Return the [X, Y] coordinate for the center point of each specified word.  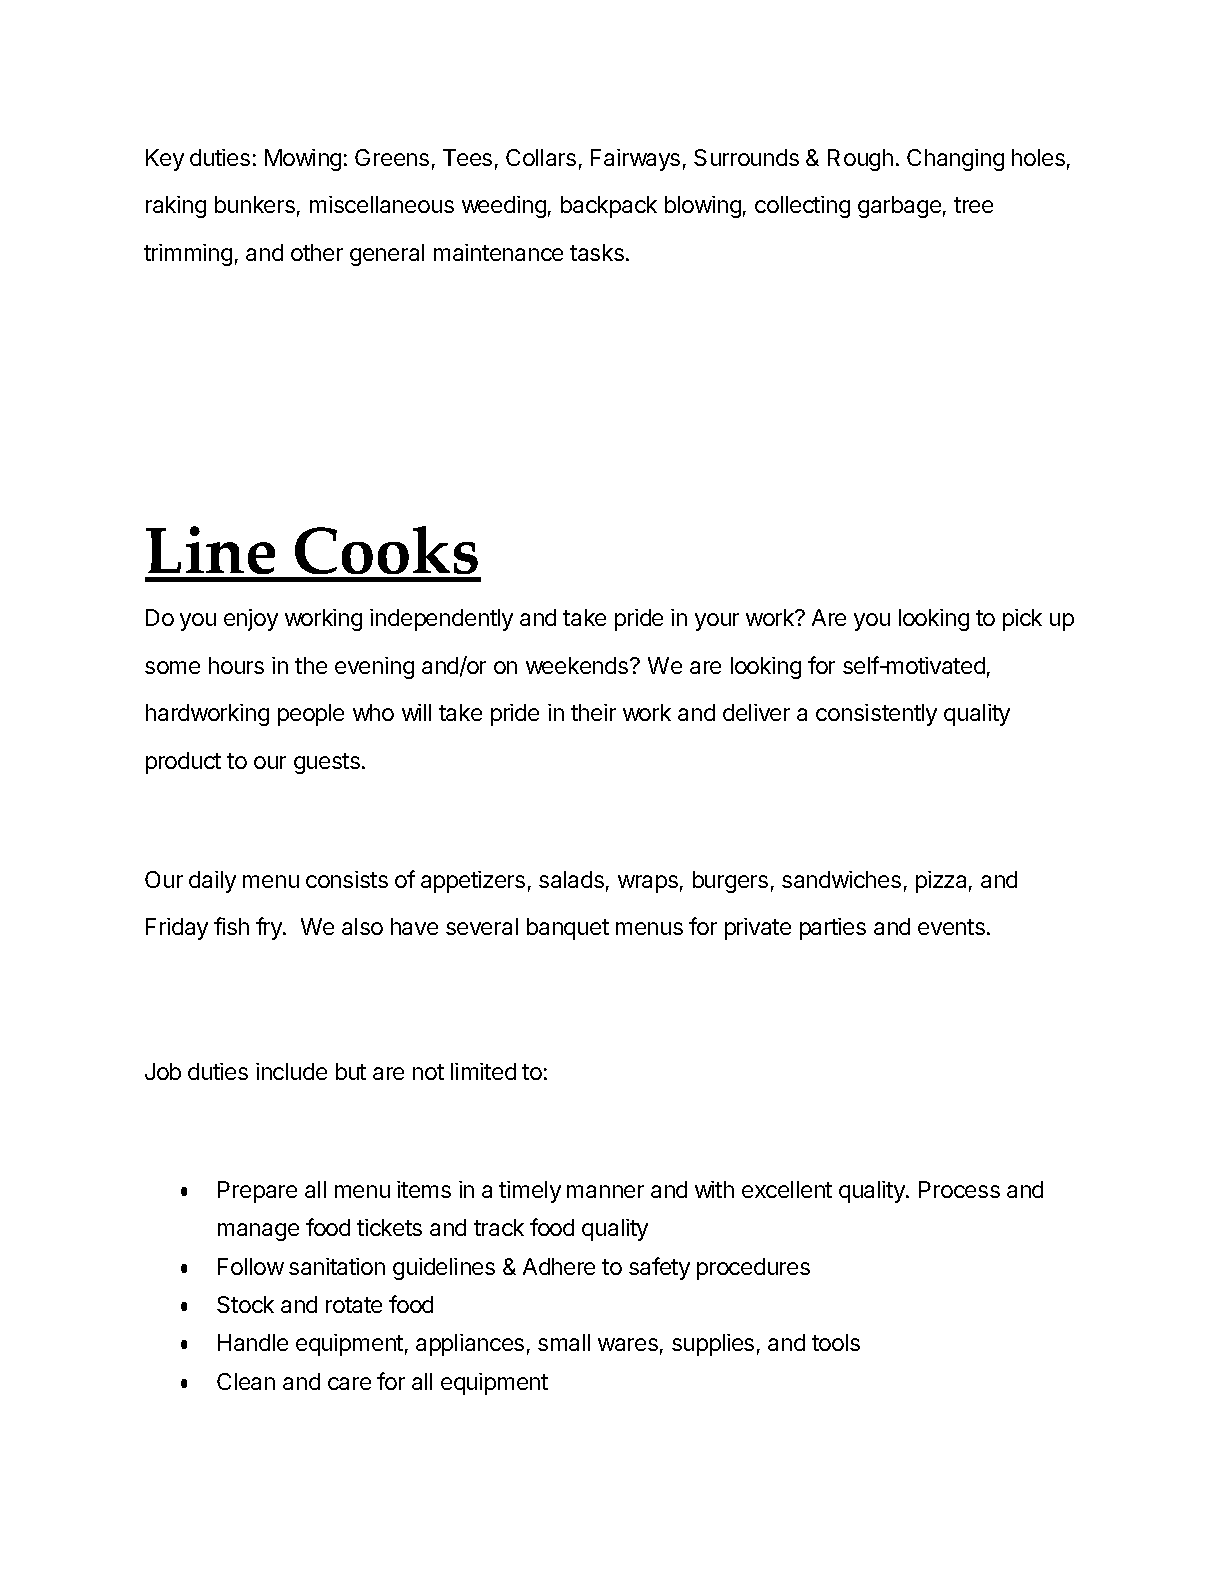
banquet [568, 929]
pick [1022, 620]
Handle [253, 1342]
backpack [609, 207]
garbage [899, 207]
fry [270, 928]
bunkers [255, 204]
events [951, 927]
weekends [578, 665]
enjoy [251, 620]
